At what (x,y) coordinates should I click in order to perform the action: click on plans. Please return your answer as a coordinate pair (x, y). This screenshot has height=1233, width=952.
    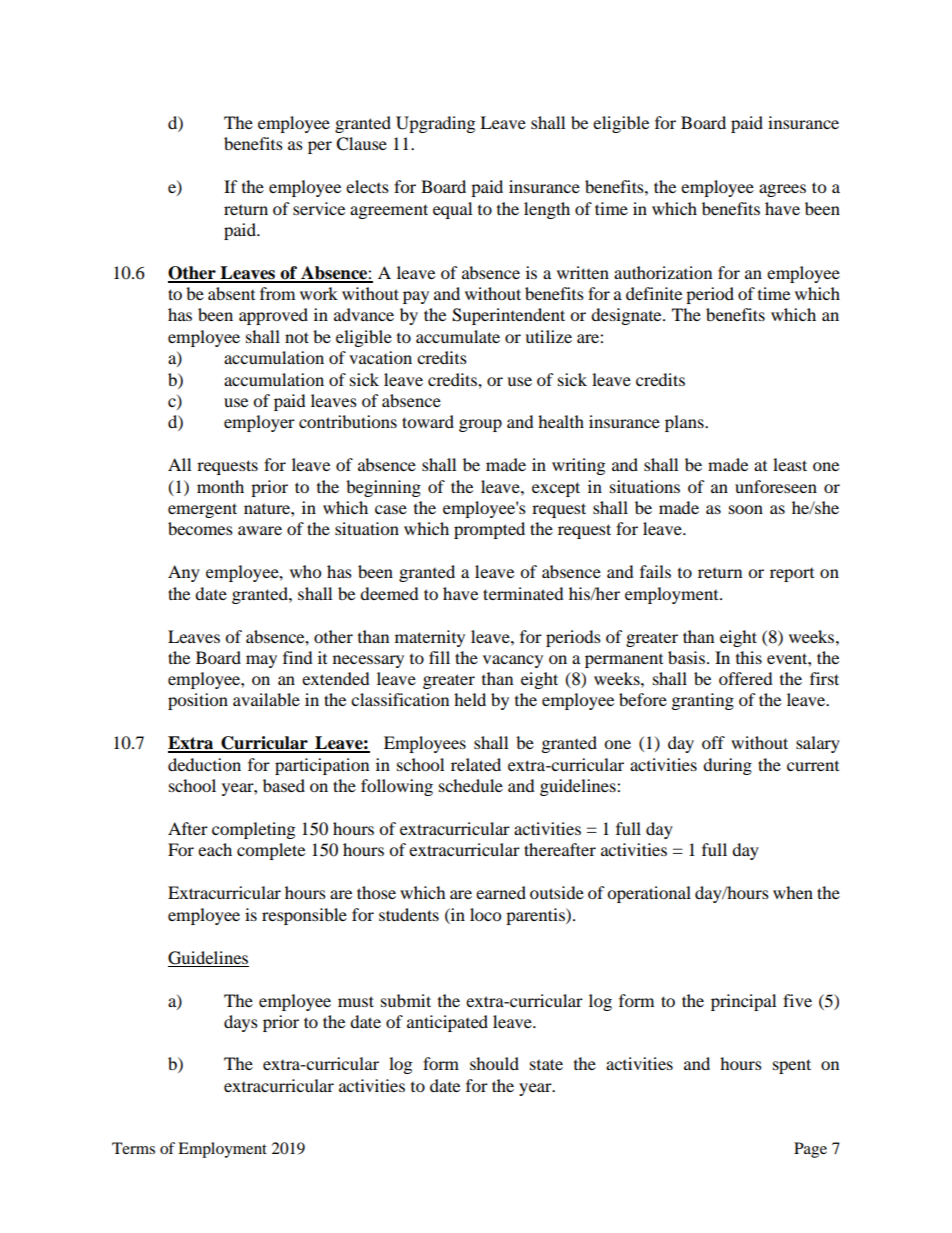
    Looking at the image, I should click on (685, 423).
